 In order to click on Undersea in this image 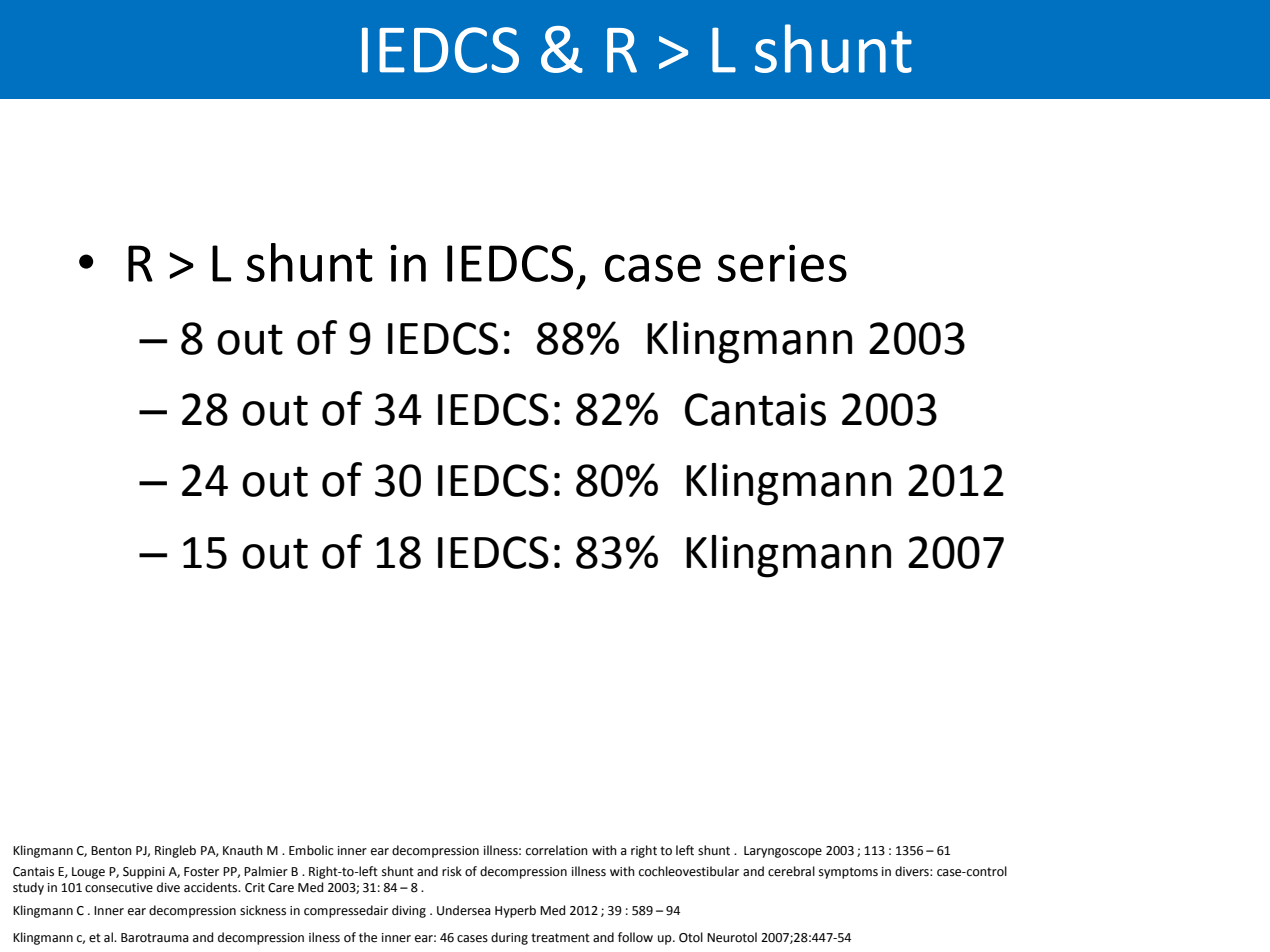, I will do `click(464, 910)`.
